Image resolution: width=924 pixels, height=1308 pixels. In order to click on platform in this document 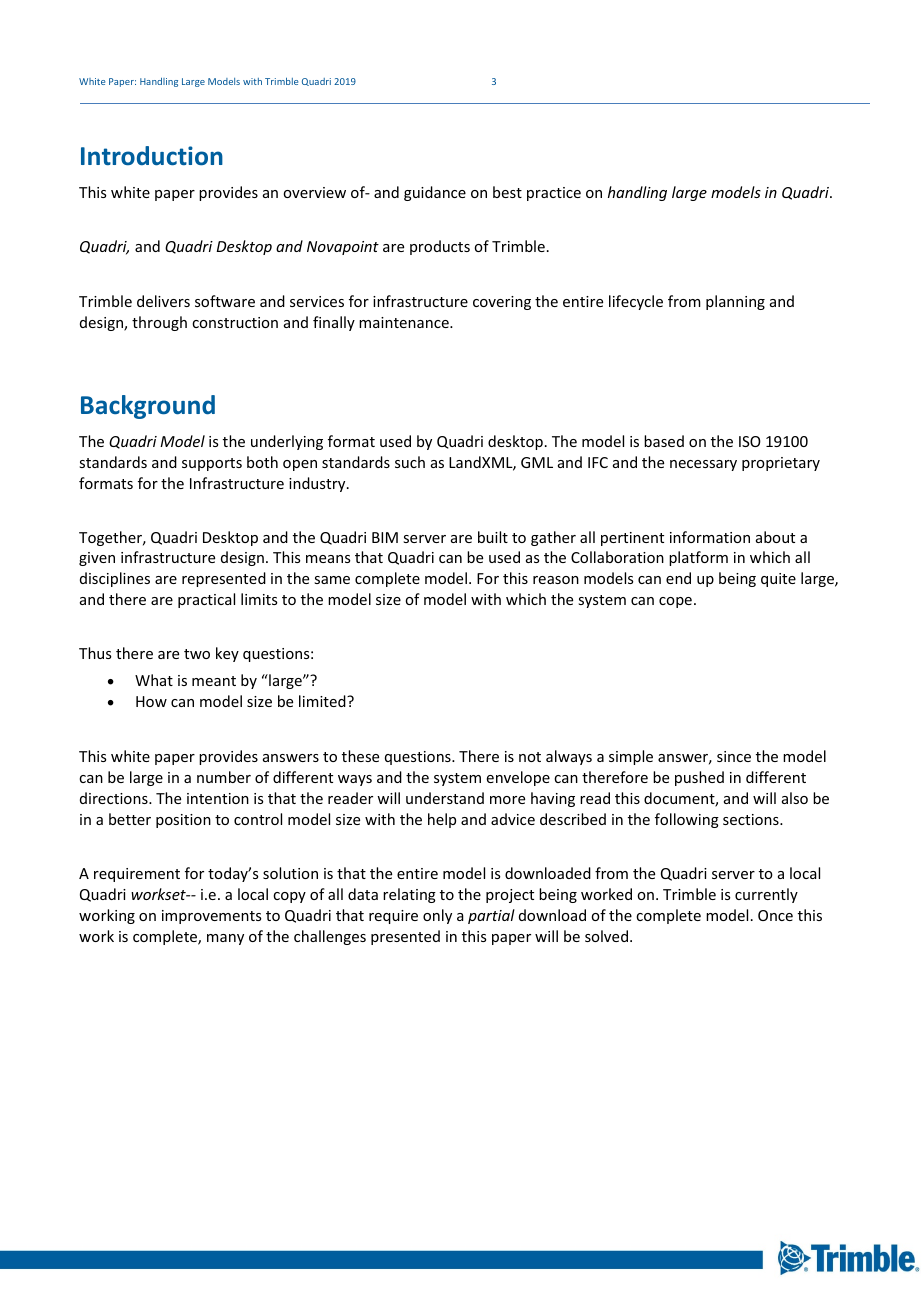, I will do `click(698, 558)`.
